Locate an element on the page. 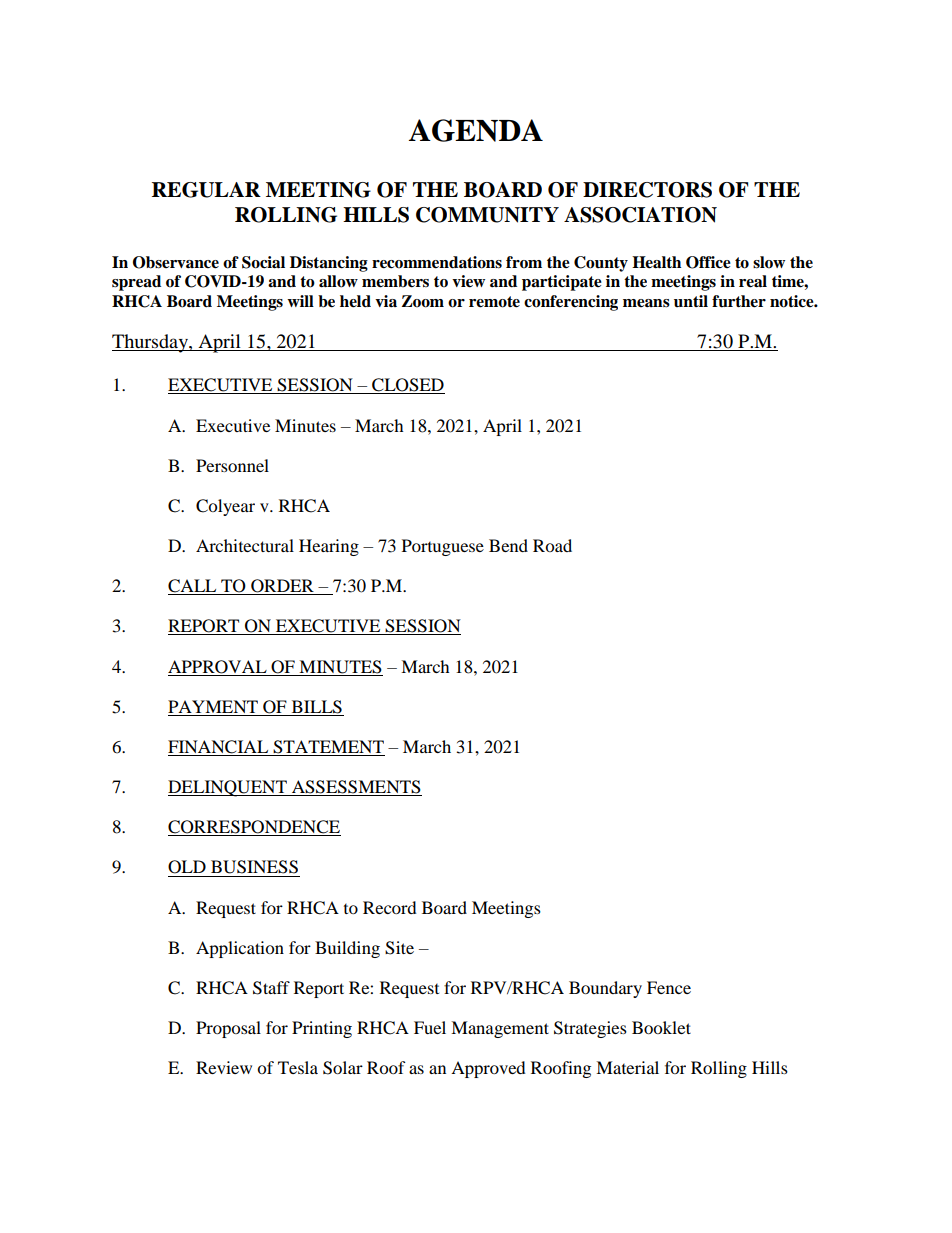  AGENDA is located at coordinates (476, 130).
